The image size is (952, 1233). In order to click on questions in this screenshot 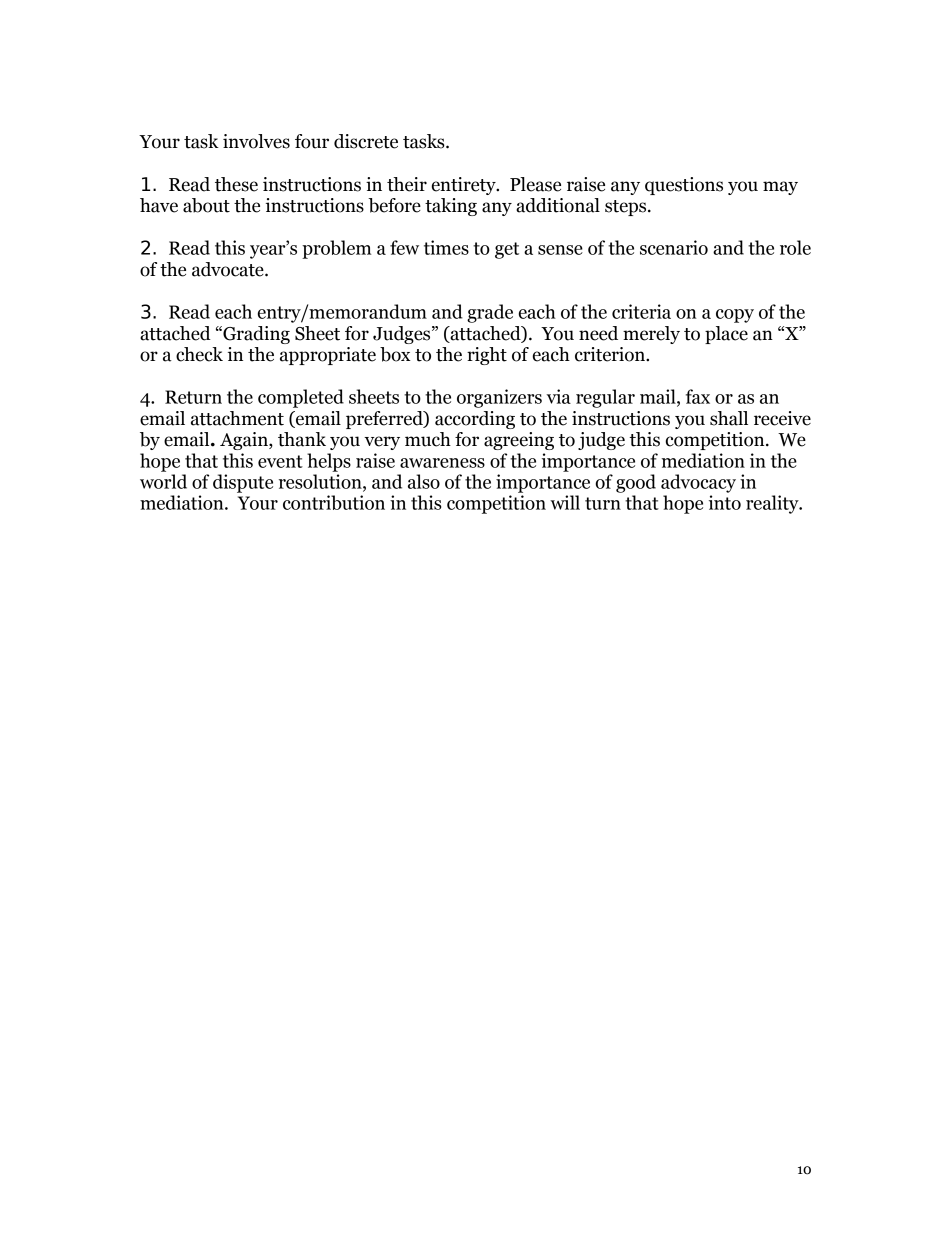, I will do `click(684, 186)`.
